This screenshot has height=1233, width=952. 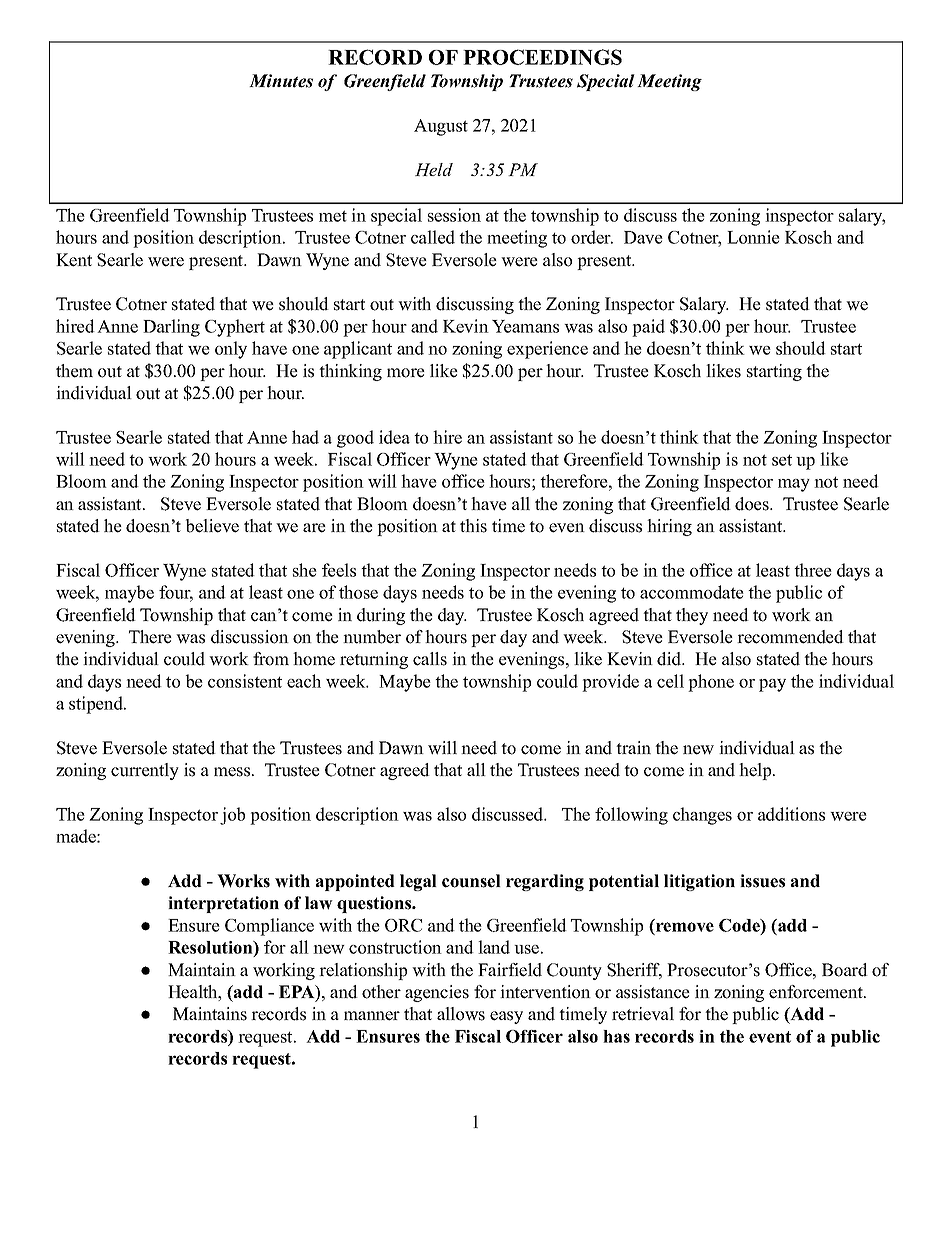 What do you see at coordinates (790, 637) in the screenshot?
I see `recommended` at bounding box center [790, 637].
